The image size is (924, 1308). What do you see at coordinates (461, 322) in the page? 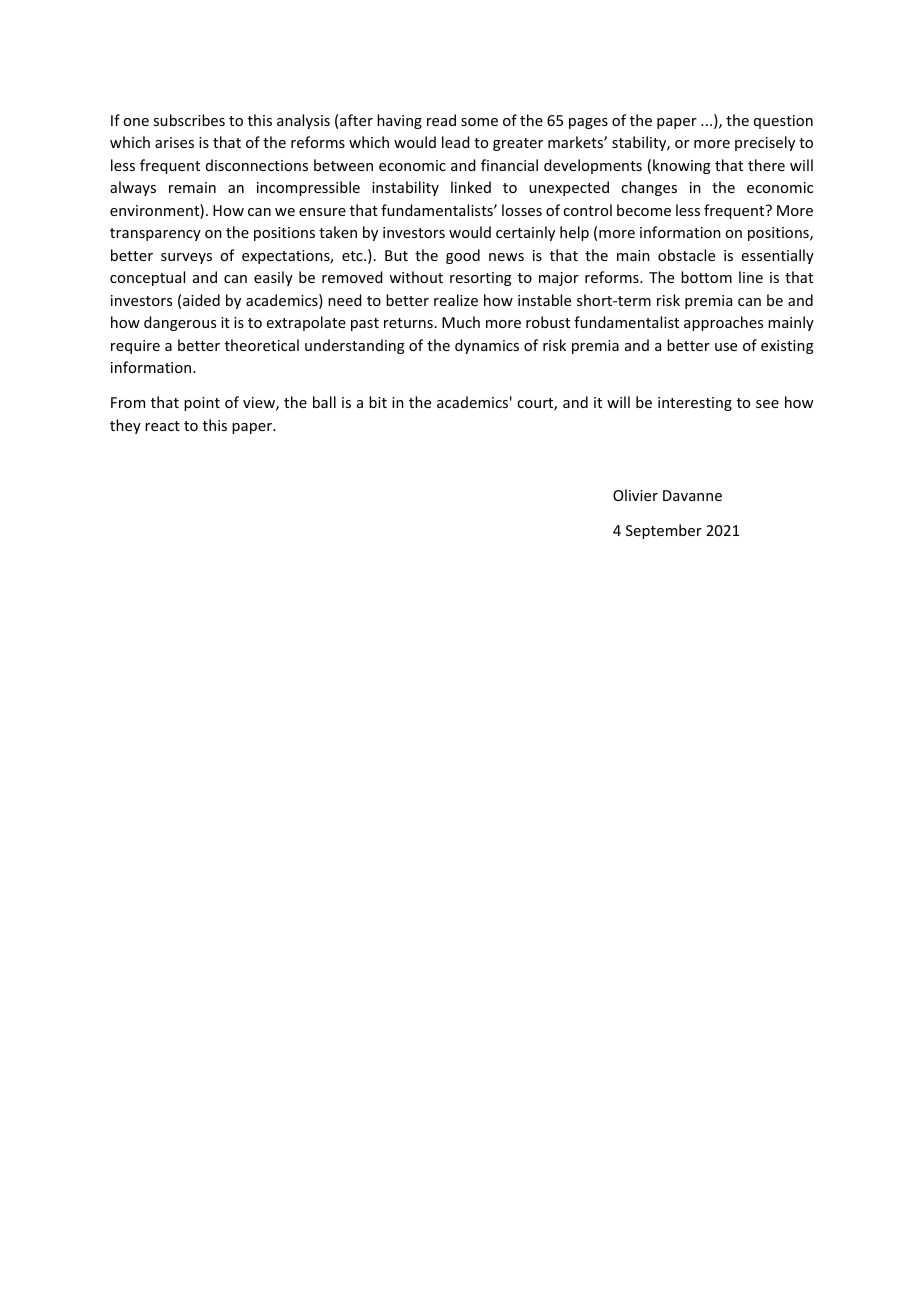
I see `Much` at bounding box center [461, 322].
